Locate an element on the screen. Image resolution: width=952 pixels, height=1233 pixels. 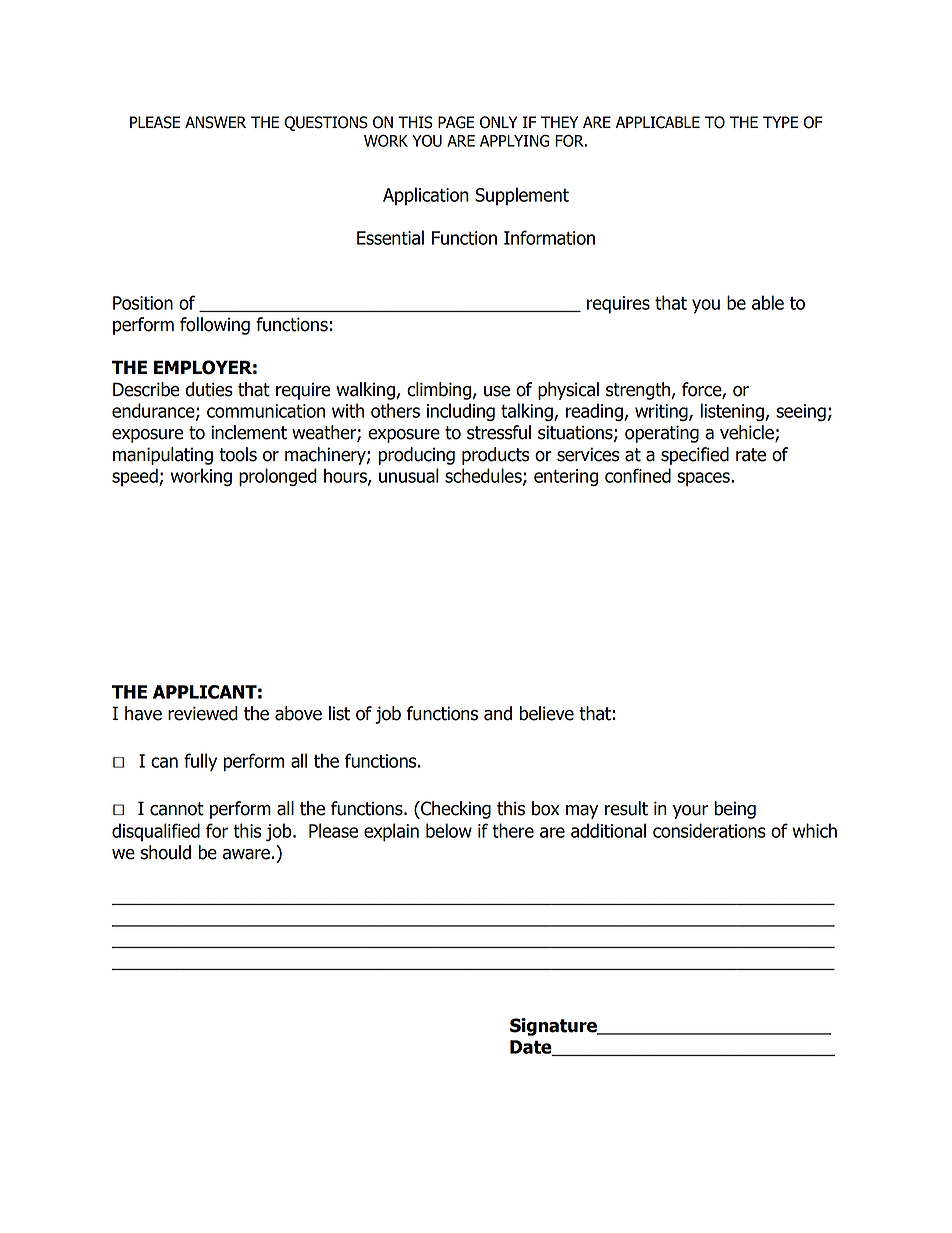
reviewed is located at coordinates (203, 713).
